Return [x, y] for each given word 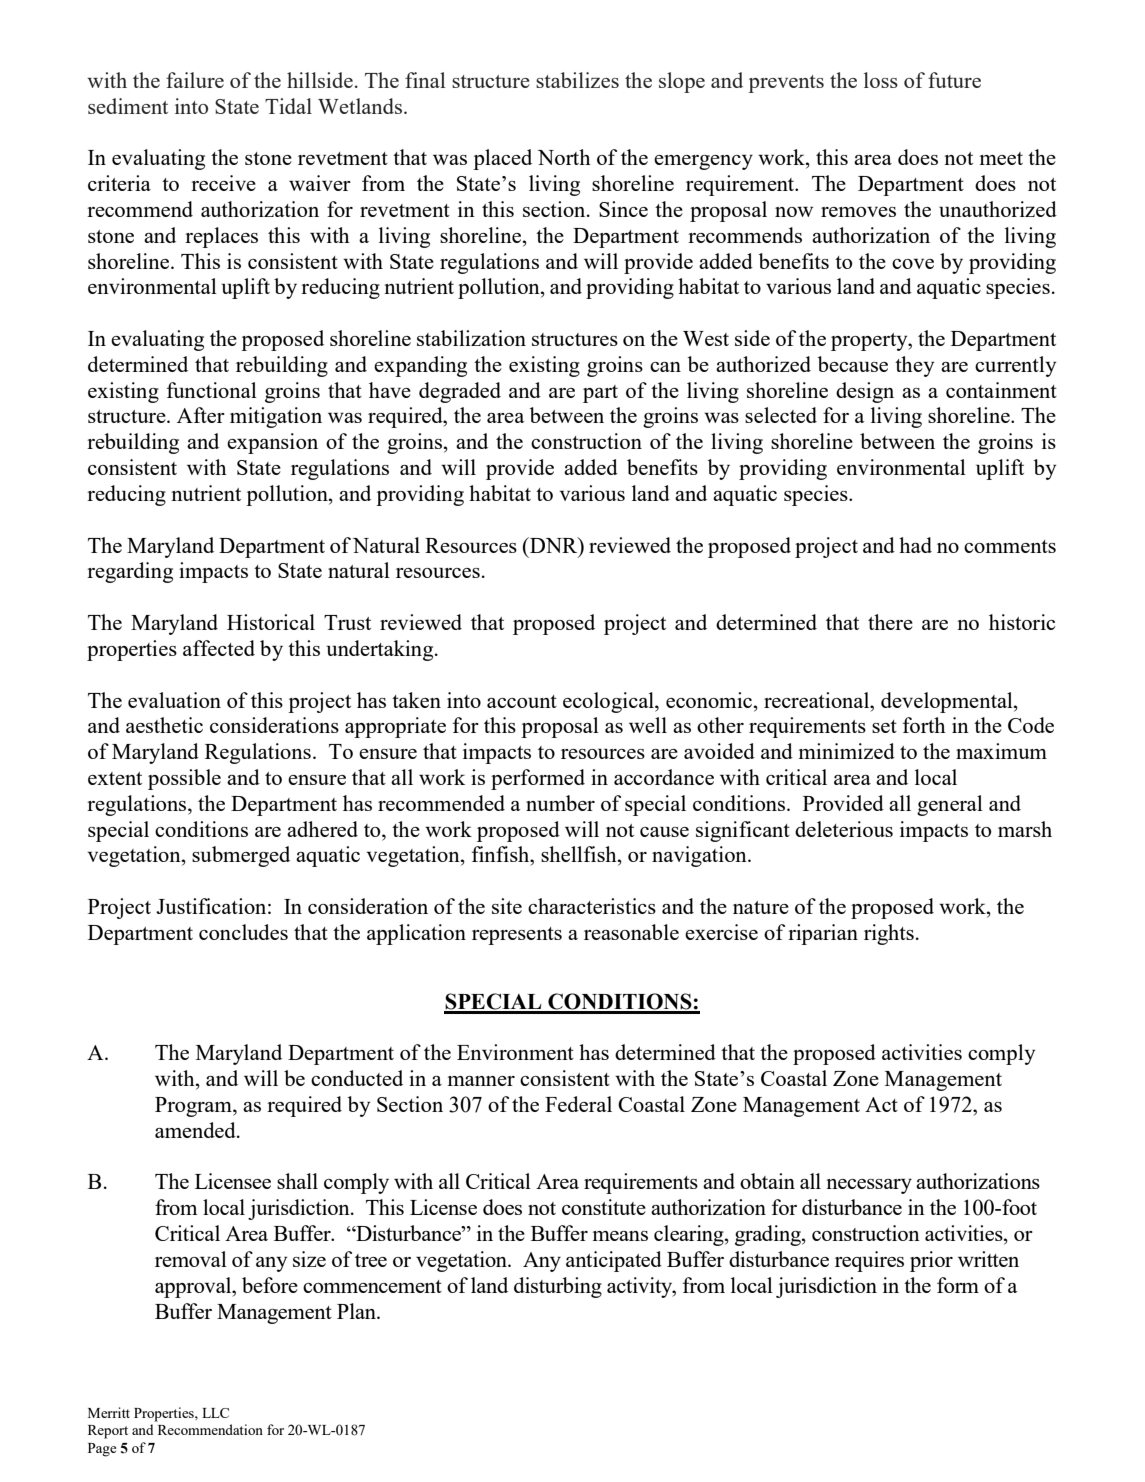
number [560, 803]
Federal [578, 1104]
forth [924, 725]
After [201, 415]
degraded [460, 392]
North [564, 157]
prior [931, 1261]
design [865, 392]
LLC [215, 1413]
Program [194, 1107]
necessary [869, 1186]
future [954, 80]
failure [195, 80]
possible [184, 779]
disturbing [558, 1287]
